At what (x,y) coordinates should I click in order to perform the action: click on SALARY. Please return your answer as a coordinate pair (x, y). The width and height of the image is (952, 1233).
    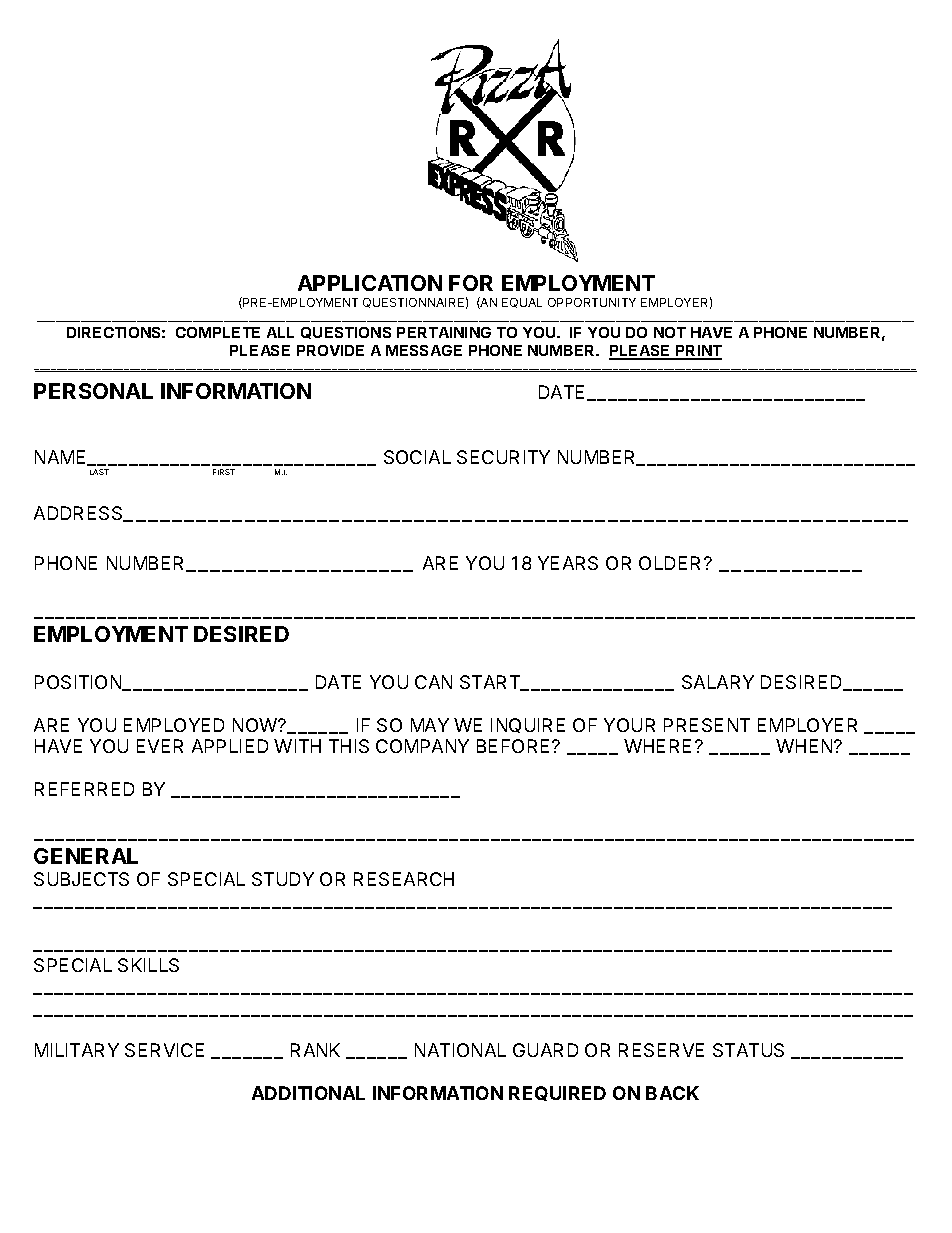
    Looking at the image, I should click on (718, 682).
